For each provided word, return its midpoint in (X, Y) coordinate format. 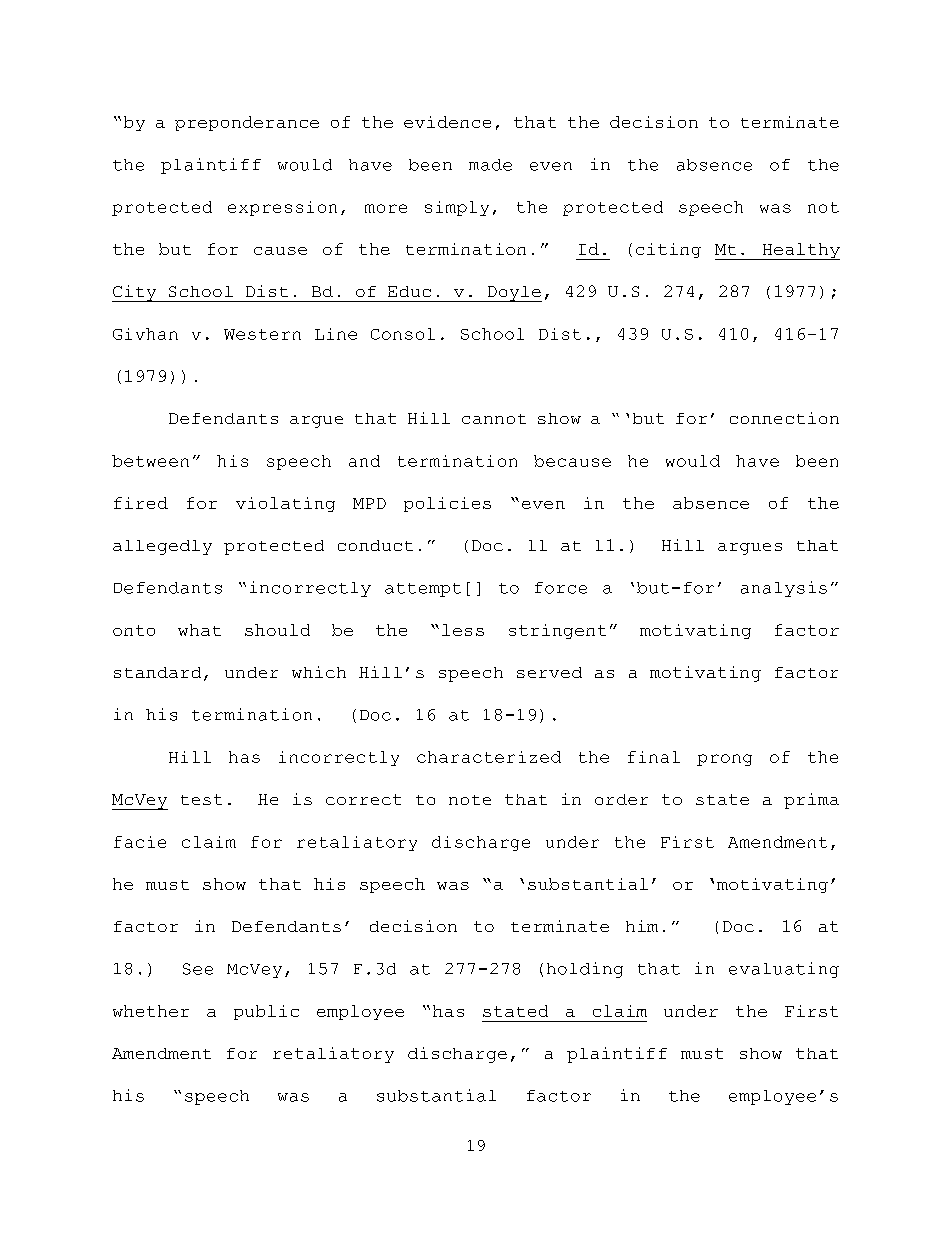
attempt (423, 590)
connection (784, 418)
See (198, 969)
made (490, 165)
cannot (494, 419)
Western (262, 334)
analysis (784, 589)
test (201, 799)
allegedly (162, 547)
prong (724, 760)
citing (668, 250)
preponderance (247, 123)
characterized (489, 757)
